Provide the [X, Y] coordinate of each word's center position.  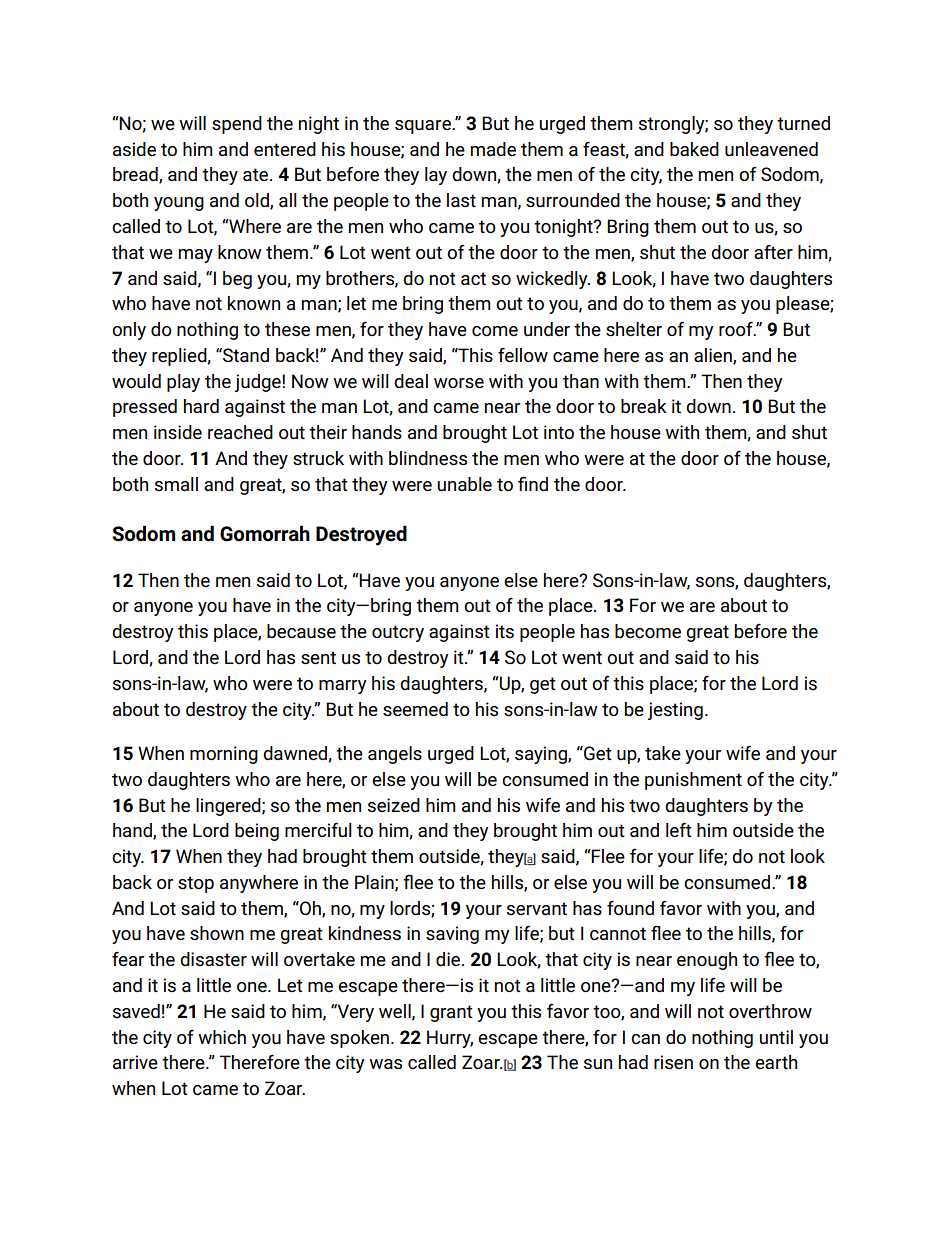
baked [694, 149]
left [679, 829]
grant [451, 1013]
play [183, 383]
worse [459, 383]
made [493, 149]
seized [394, 805]
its [505, 631]
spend [237, 125]
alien [714, 356]
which [222, 1037]
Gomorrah [265, 533]
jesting [675, 711]
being [257, 832]
